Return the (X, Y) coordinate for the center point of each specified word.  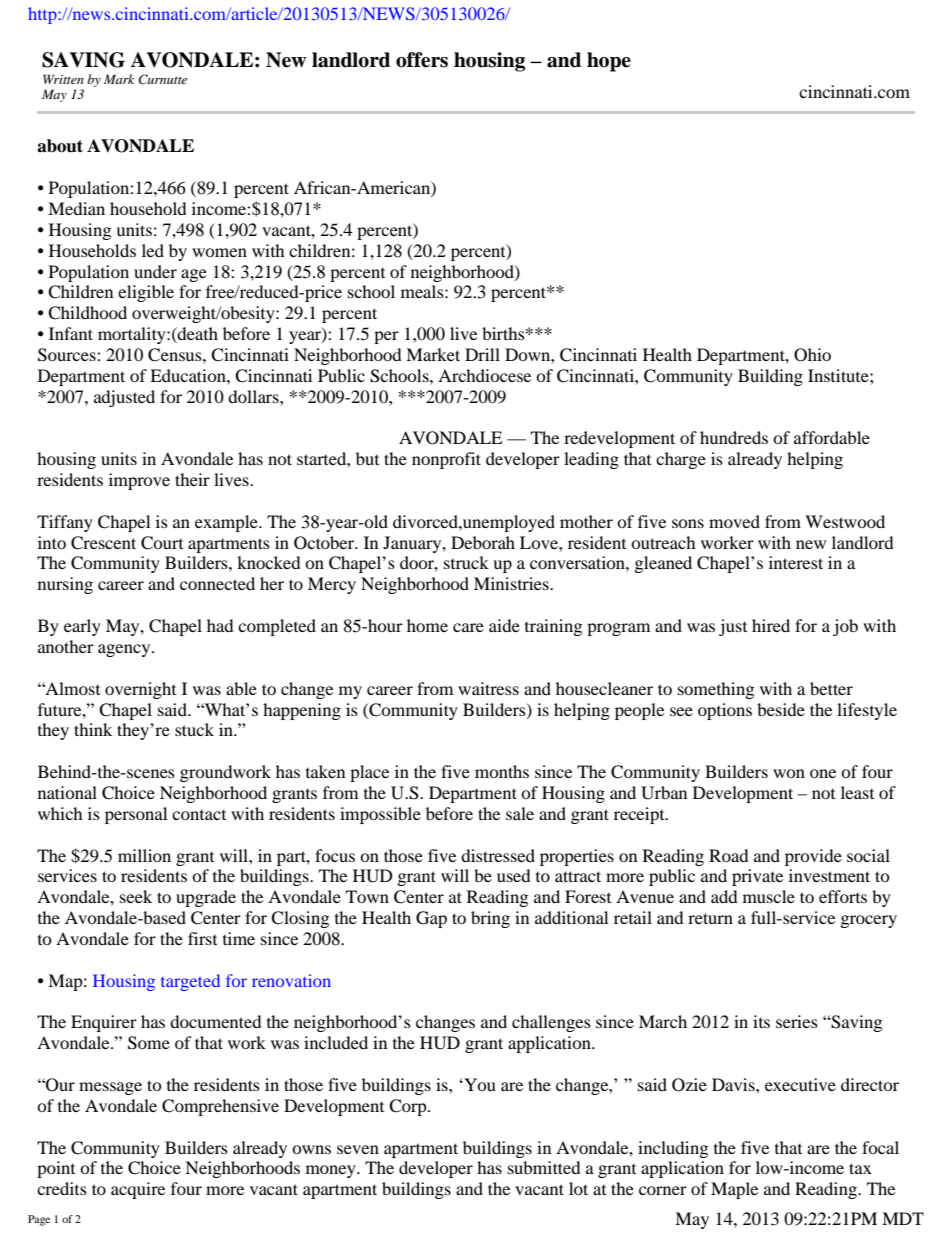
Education (189, 375)
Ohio (812, 355)
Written (63, 79)
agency (125, 650)
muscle (769, 896)
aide (504, 625)
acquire (138, 1190)
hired (771, 625)
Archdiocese (484, 375)
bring (490, 919)
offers (422, 60)
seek (136, 896)
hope (609, 62)
